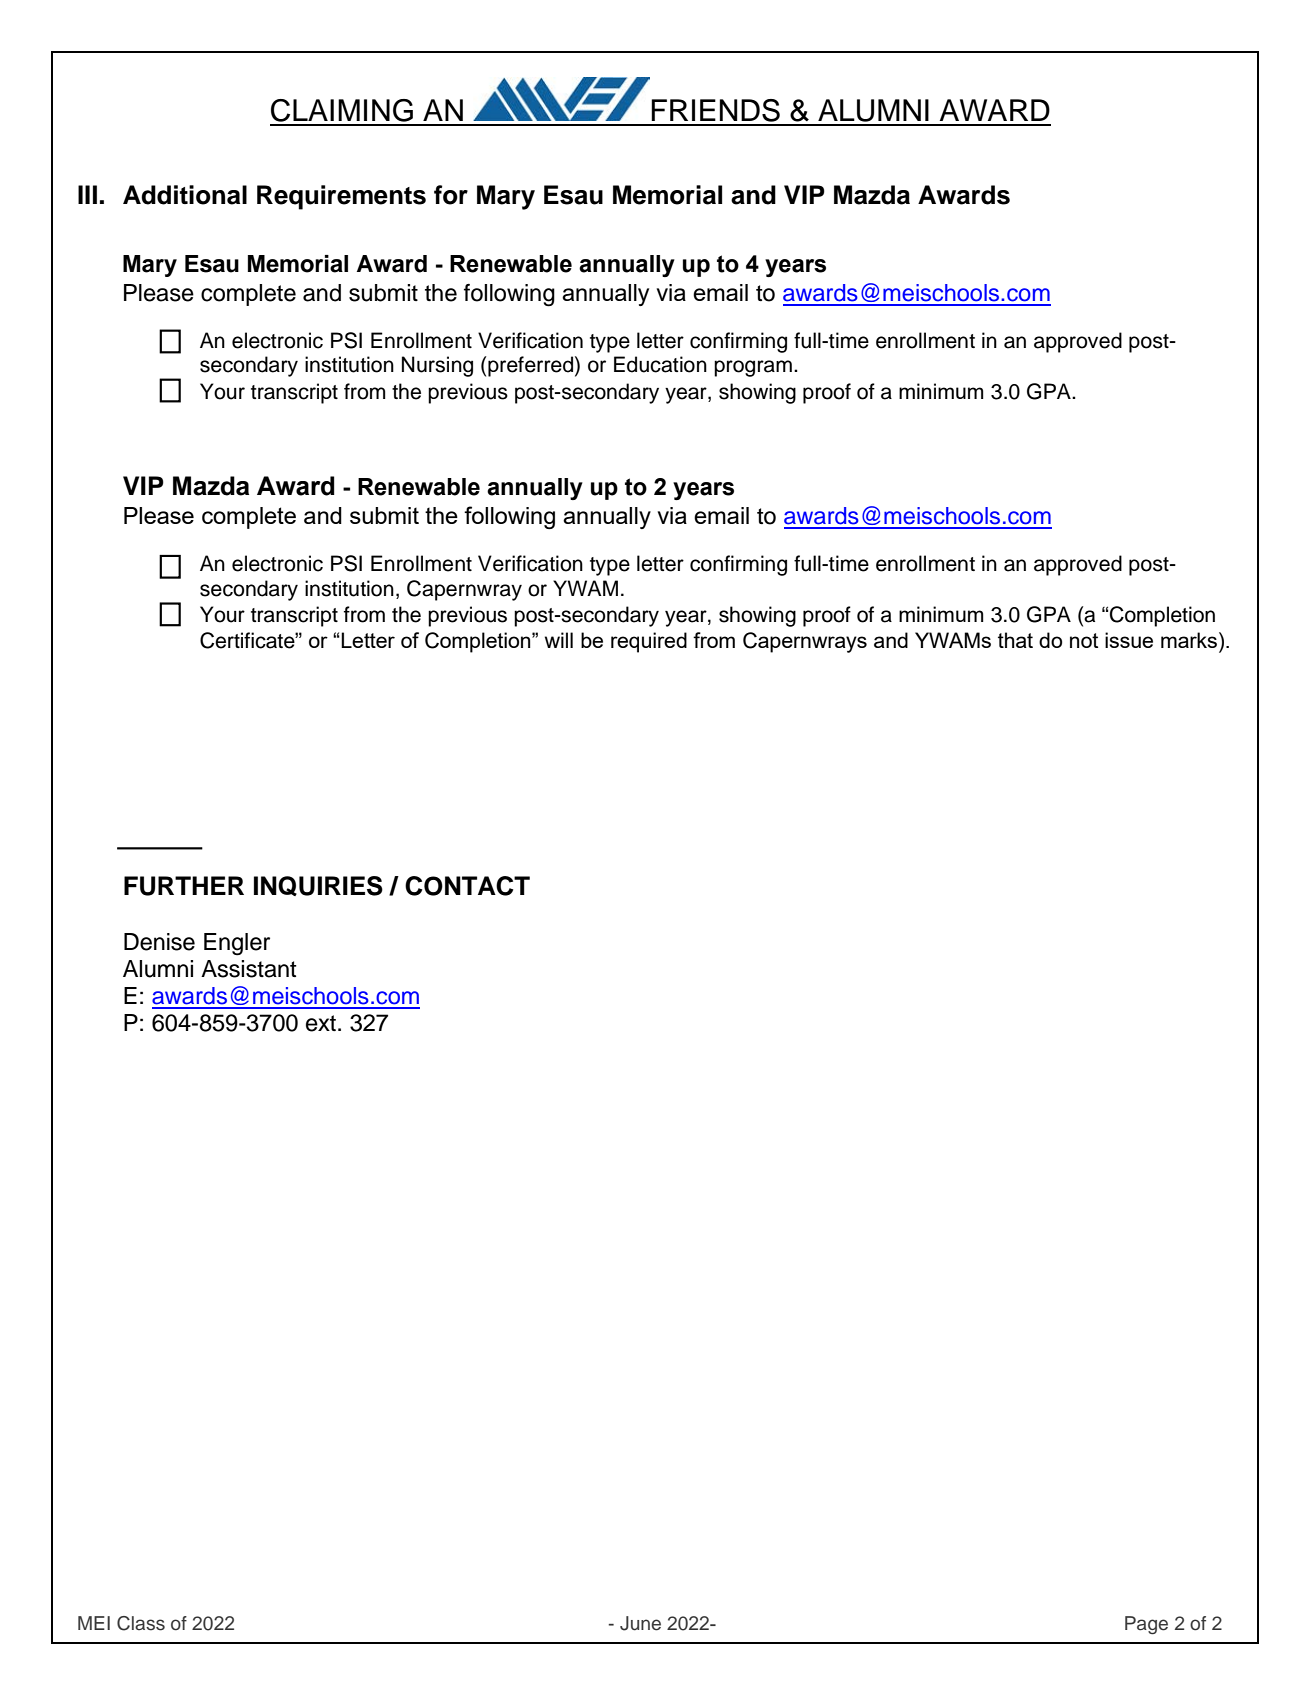 The image size is (1310, 1695). Describe the element at coordinates (640, 1623) in the image. I see `June` at that location.
